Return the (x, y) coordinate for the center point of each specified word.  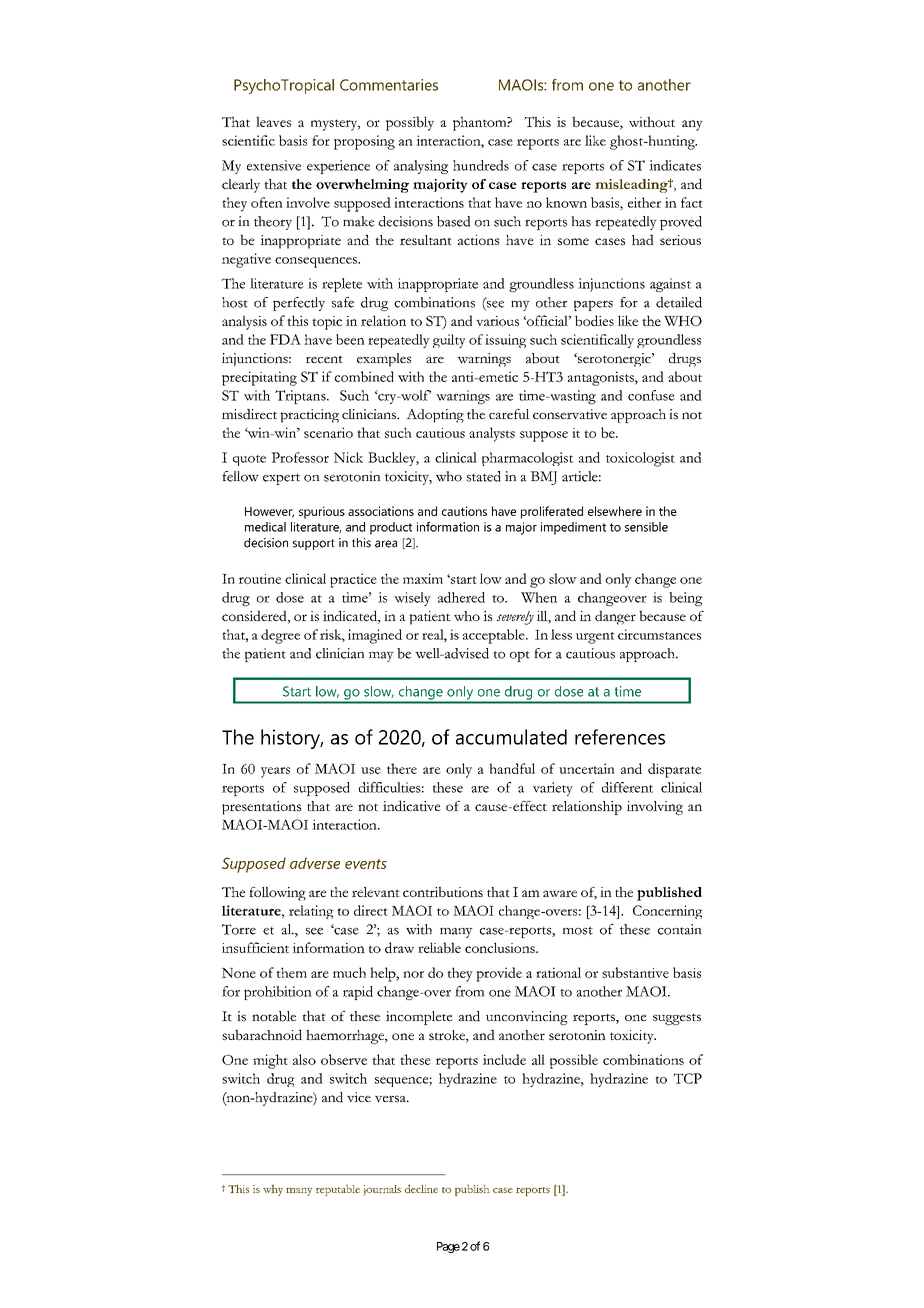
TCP (687, 1078)
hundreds (481, 165)
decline (421, 1188)
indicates (675, 165)
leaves (273, 121)
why (273, 1190)
